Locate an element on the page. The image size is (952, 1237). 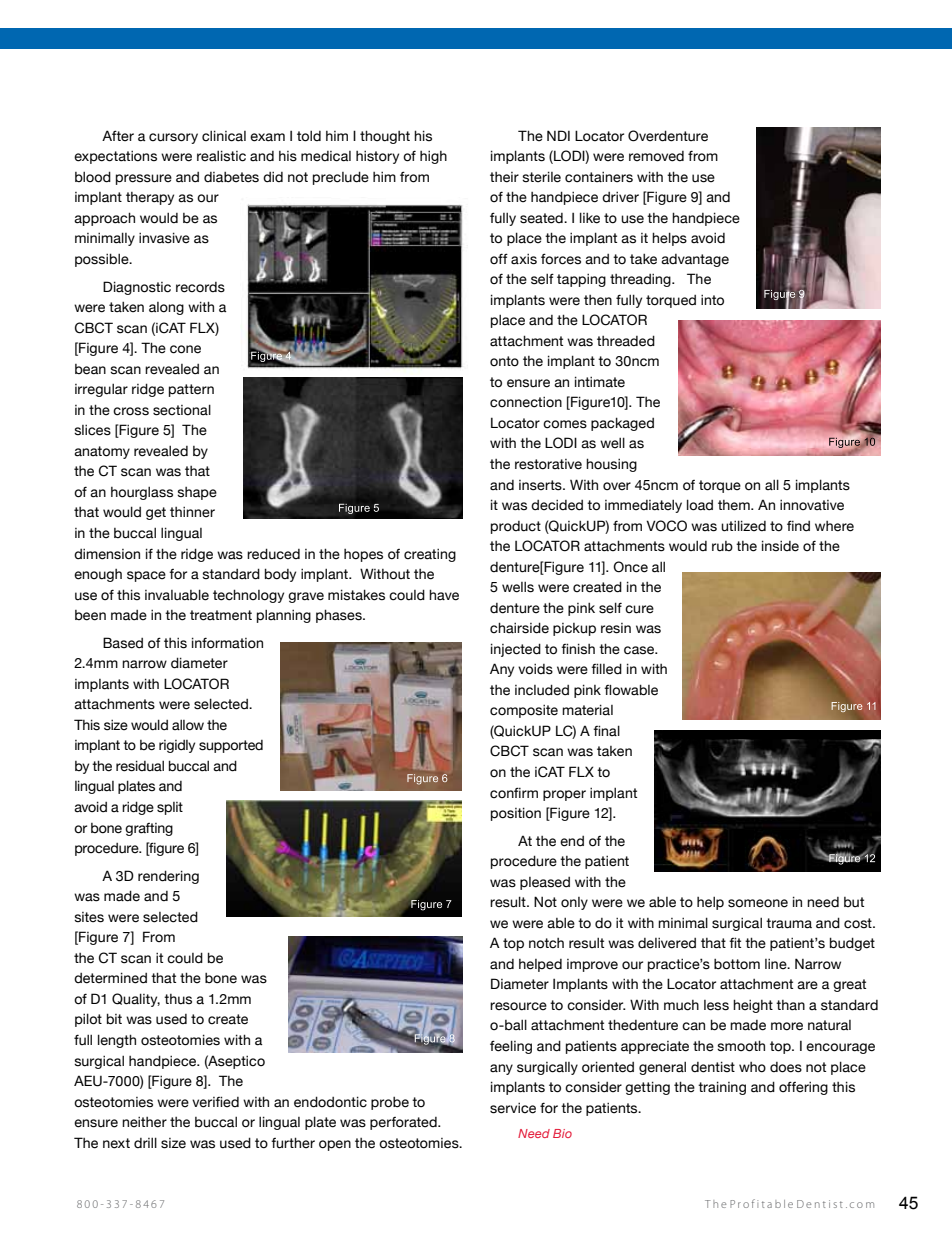
removed is located at coordinates (656, 156).
